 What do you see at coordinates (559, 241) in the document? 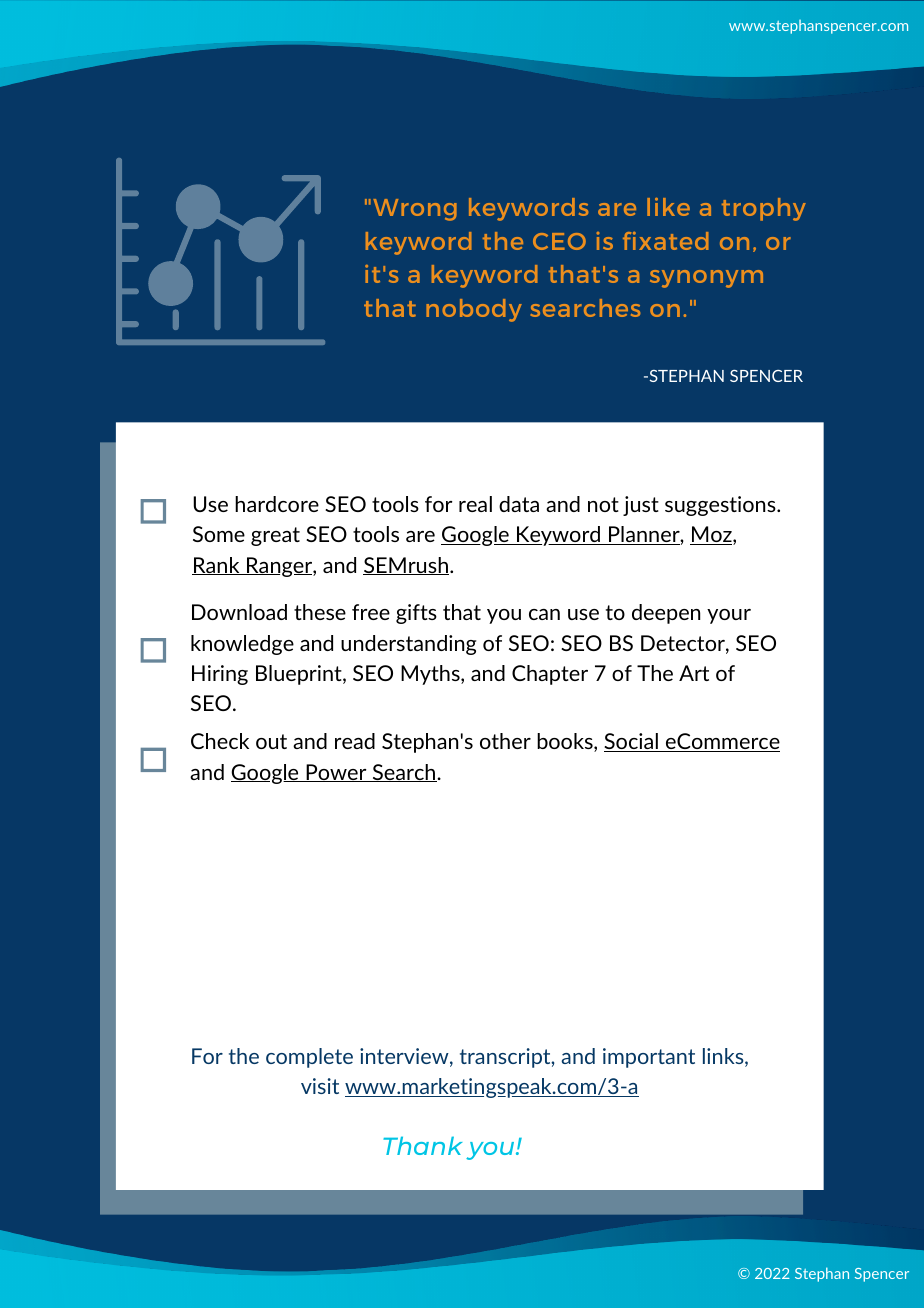
I see `CEO` at bounding box center [559, 241].
